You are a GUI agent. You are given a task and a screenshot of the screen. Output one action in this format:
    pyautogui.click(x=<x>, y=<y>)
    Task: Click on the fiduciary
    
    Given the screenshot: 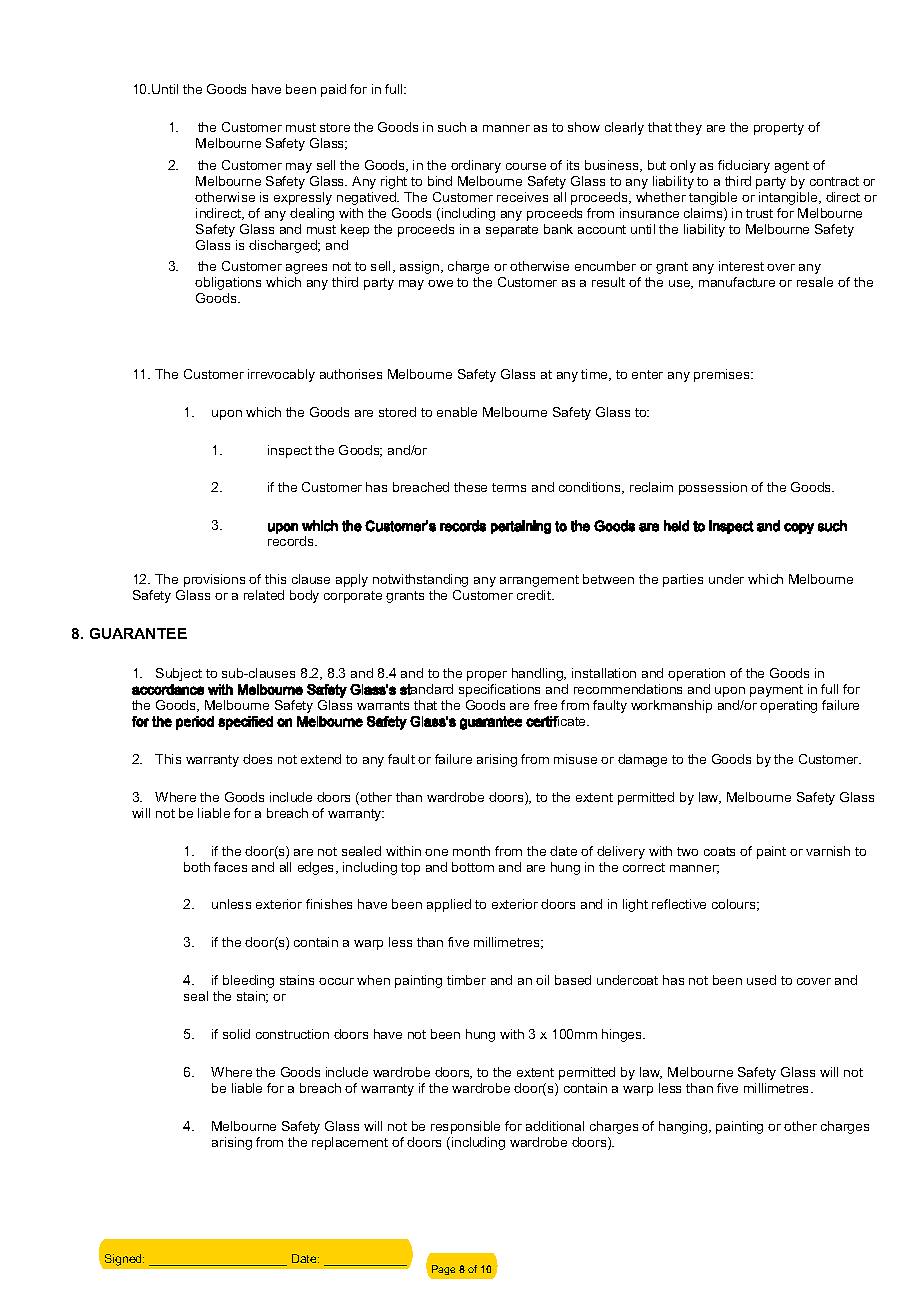 What is the action you would take?
    pyautogui.click(x=744, y=166)
